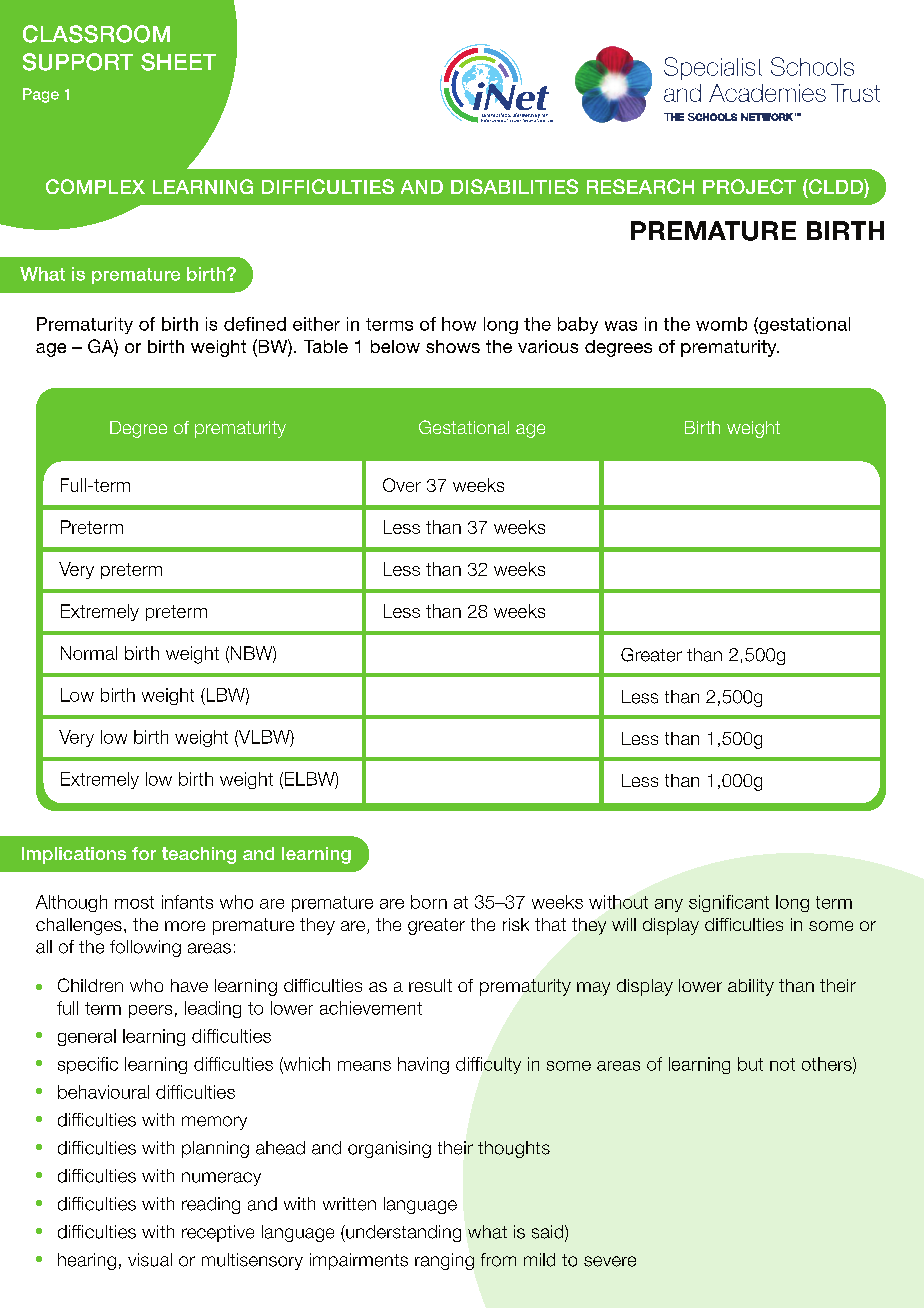  I want to click on DISABILITIES, so click(514, 186).
